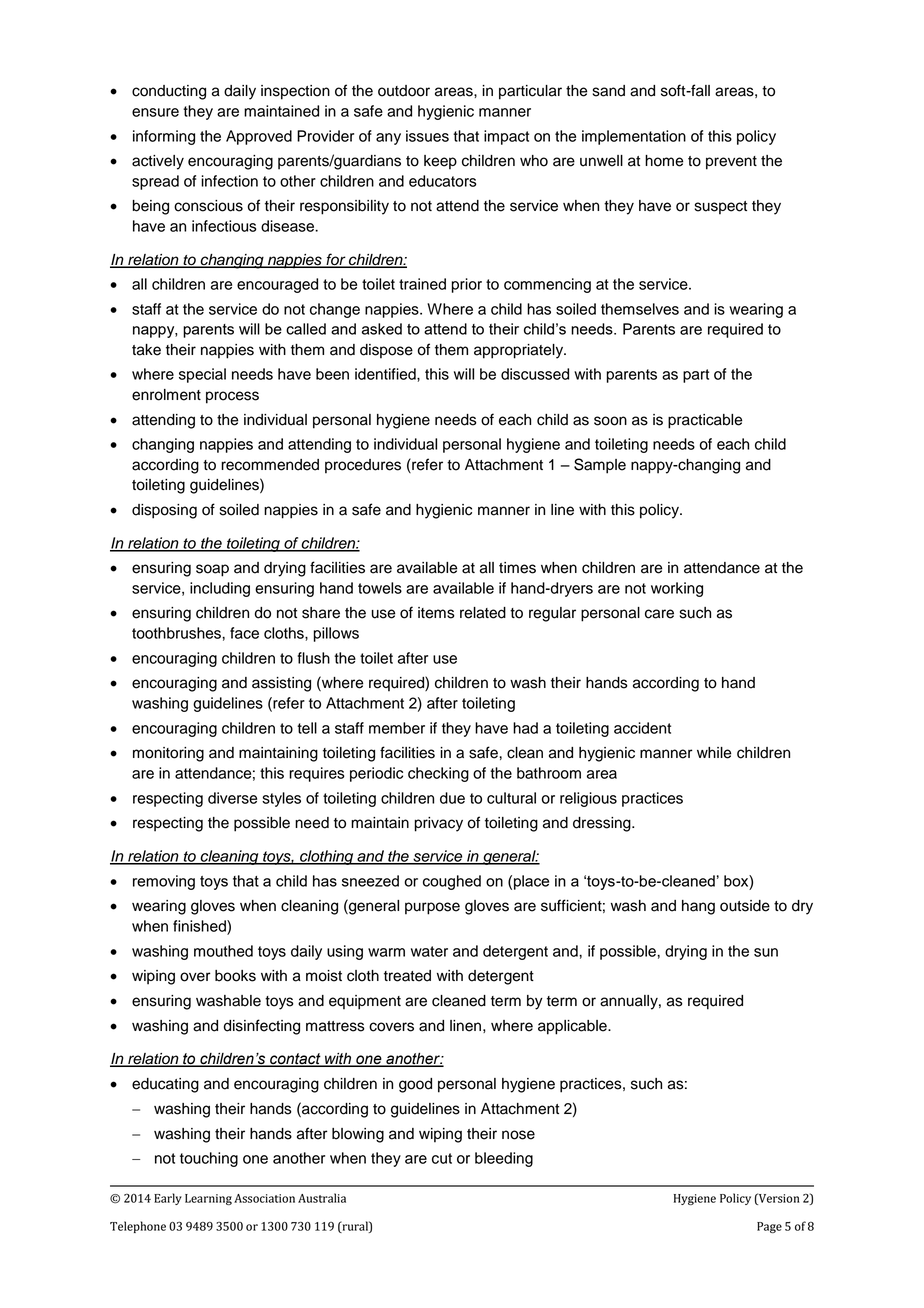  I want to click on items, so click(436, 613).
